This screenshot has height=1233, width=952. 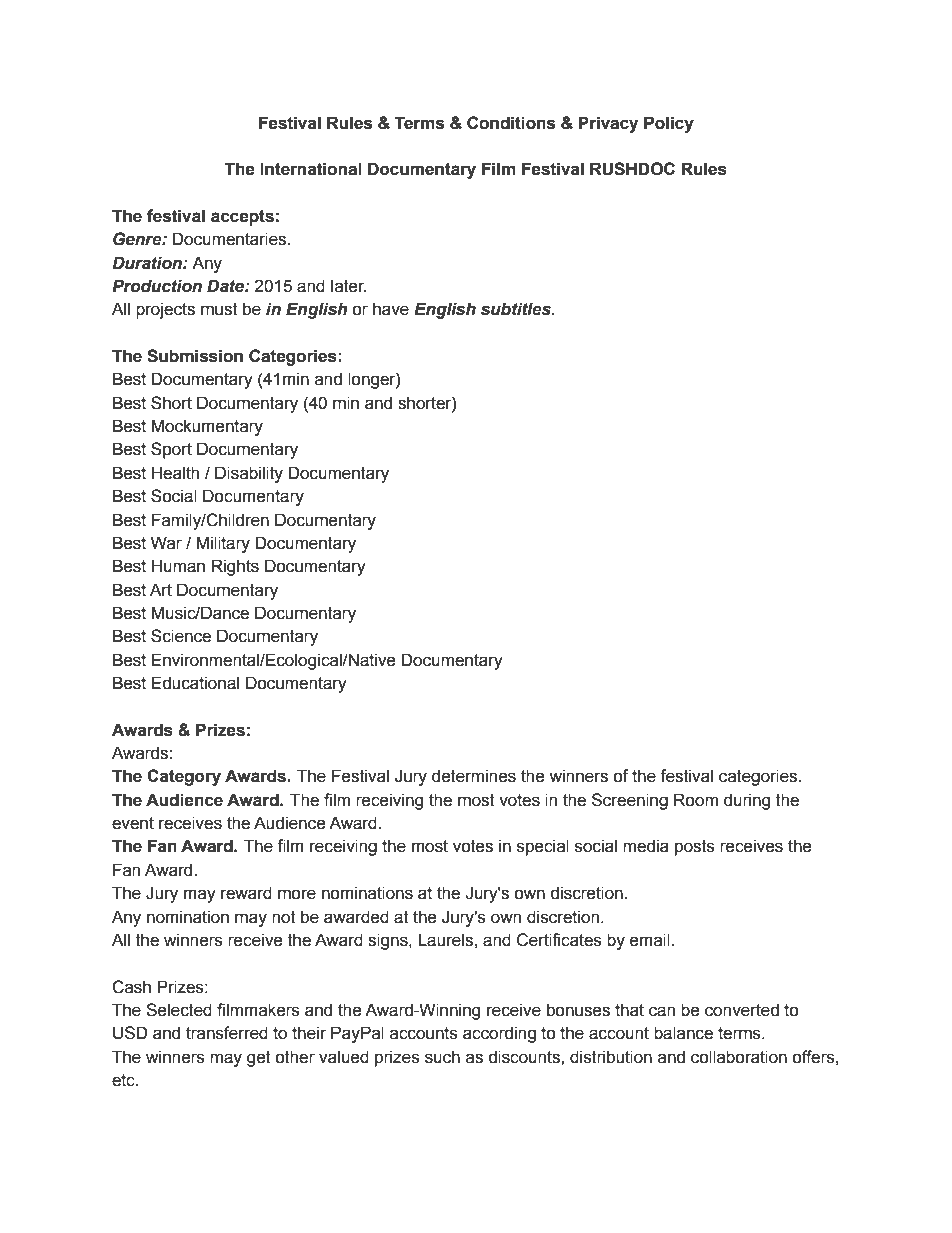 I want to click on transferred, so click(x=227, y=1033).
